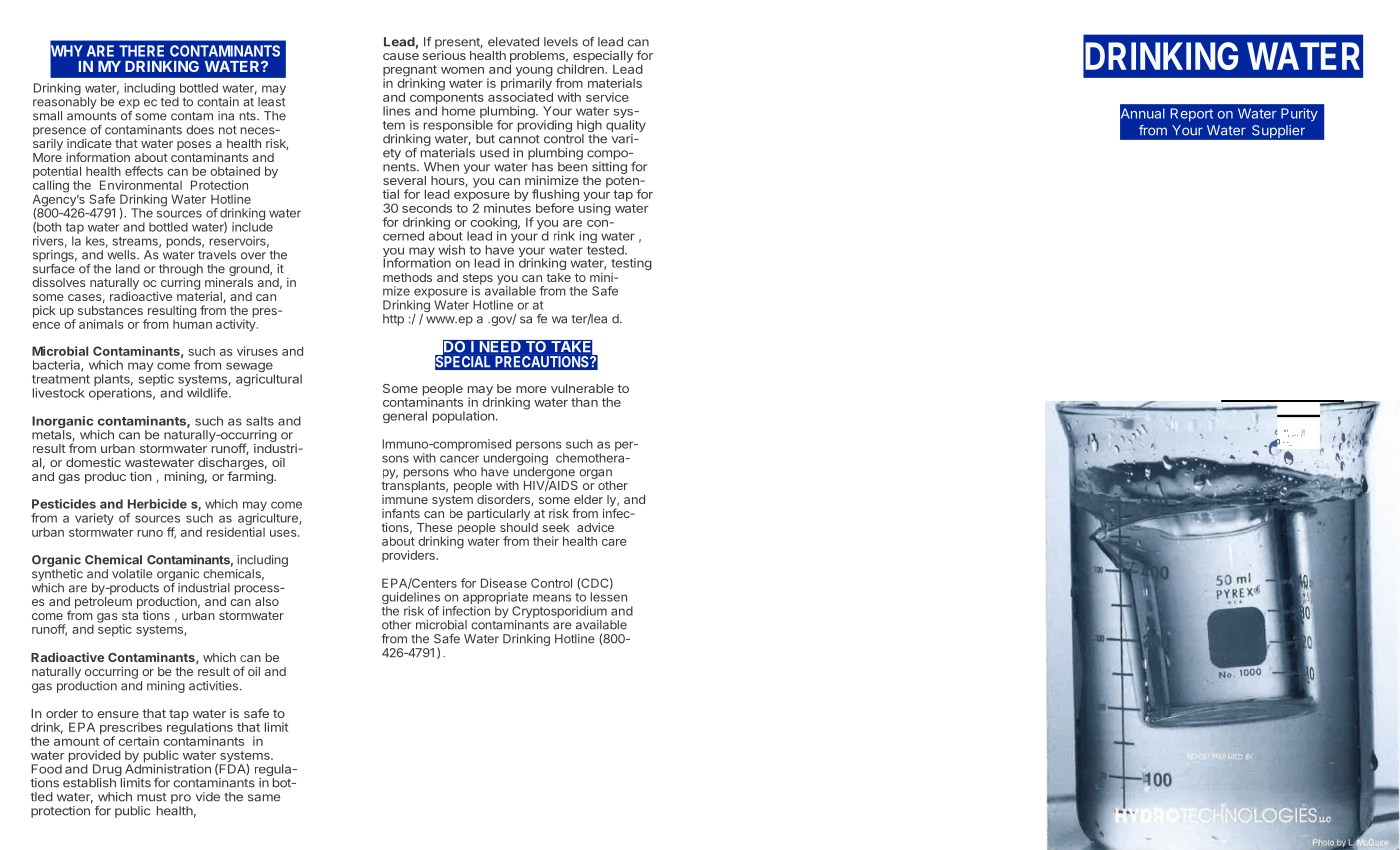 The width and height of the screenshot is (1400, 850). I want to click on agriculture, so click(269, 520).
